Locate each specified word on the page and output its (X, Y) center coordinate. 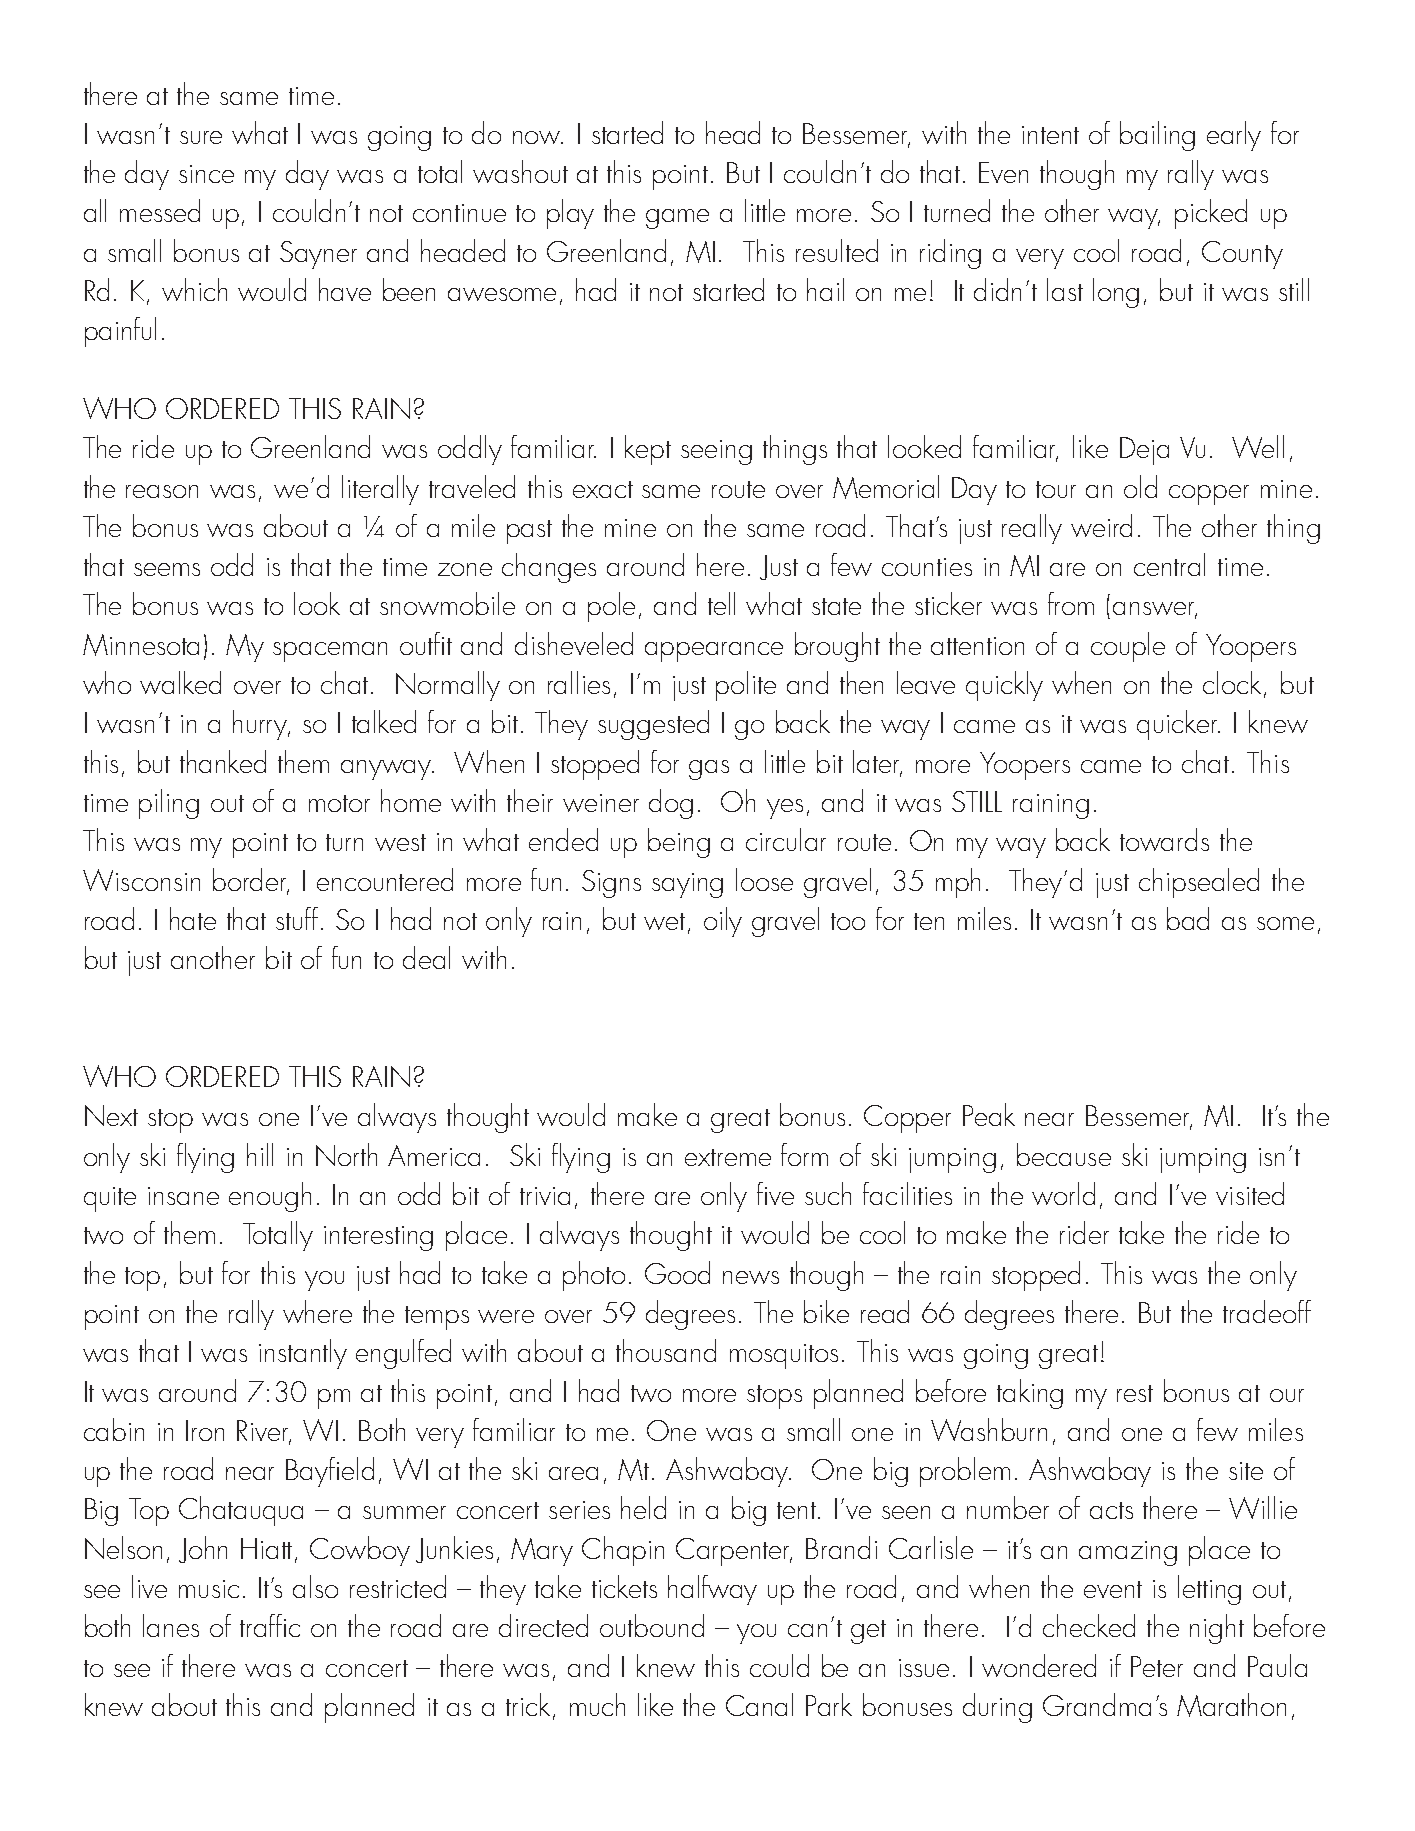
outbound (652, 1625)
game (677, 219)
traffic (270, 1625)
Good (677, 1272)
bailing (1157, 136)
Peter (1157, 1666)
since (206, 174)
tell (721, 603)
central (1169, 564)
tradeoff (1267, 1311)
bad (1188, 918)
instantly (303, 1354)
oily (723, 922)
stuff (297, 918)
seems (167, 569)
